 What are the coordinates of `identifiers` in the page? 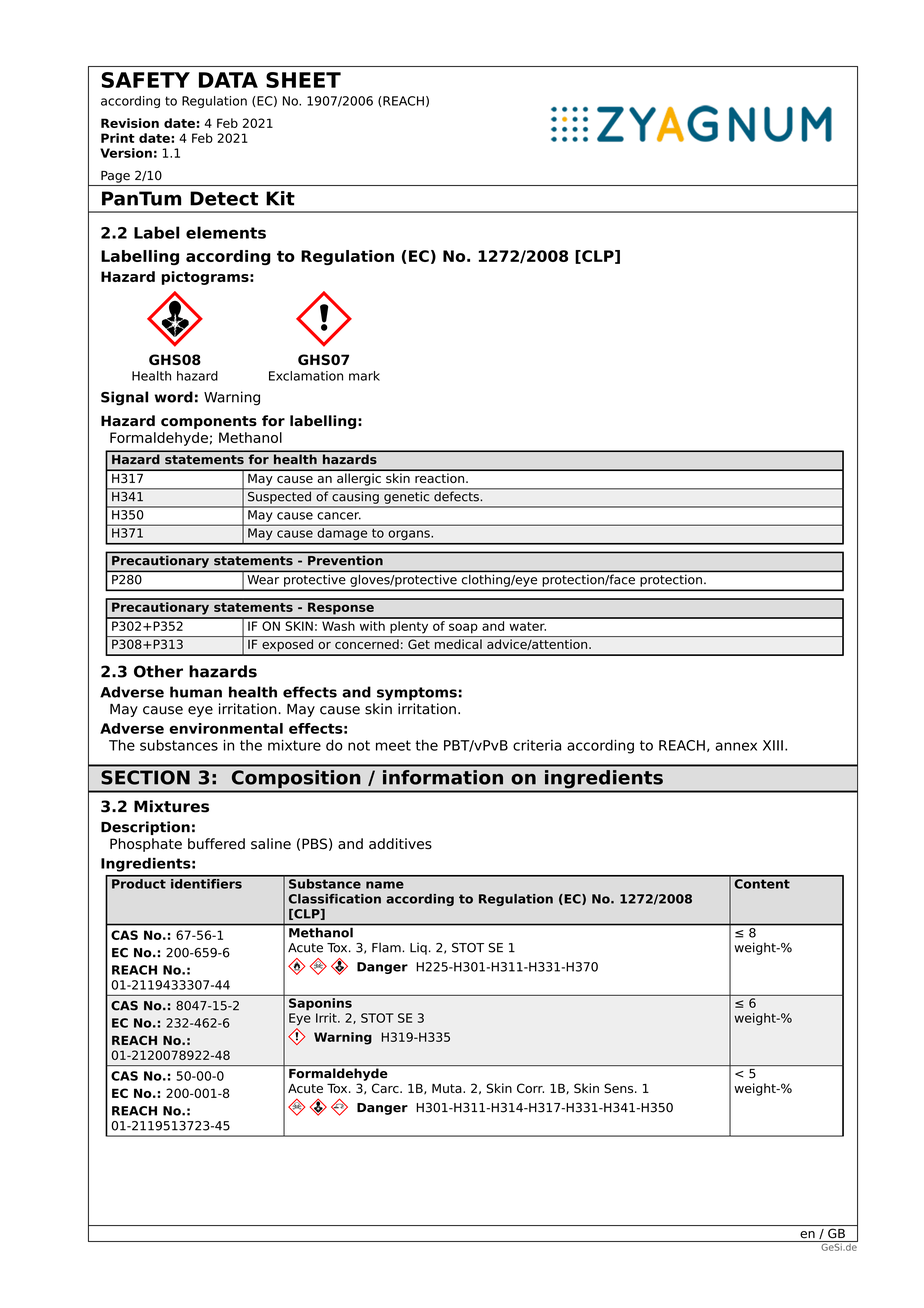 It's located at (206, 882).
